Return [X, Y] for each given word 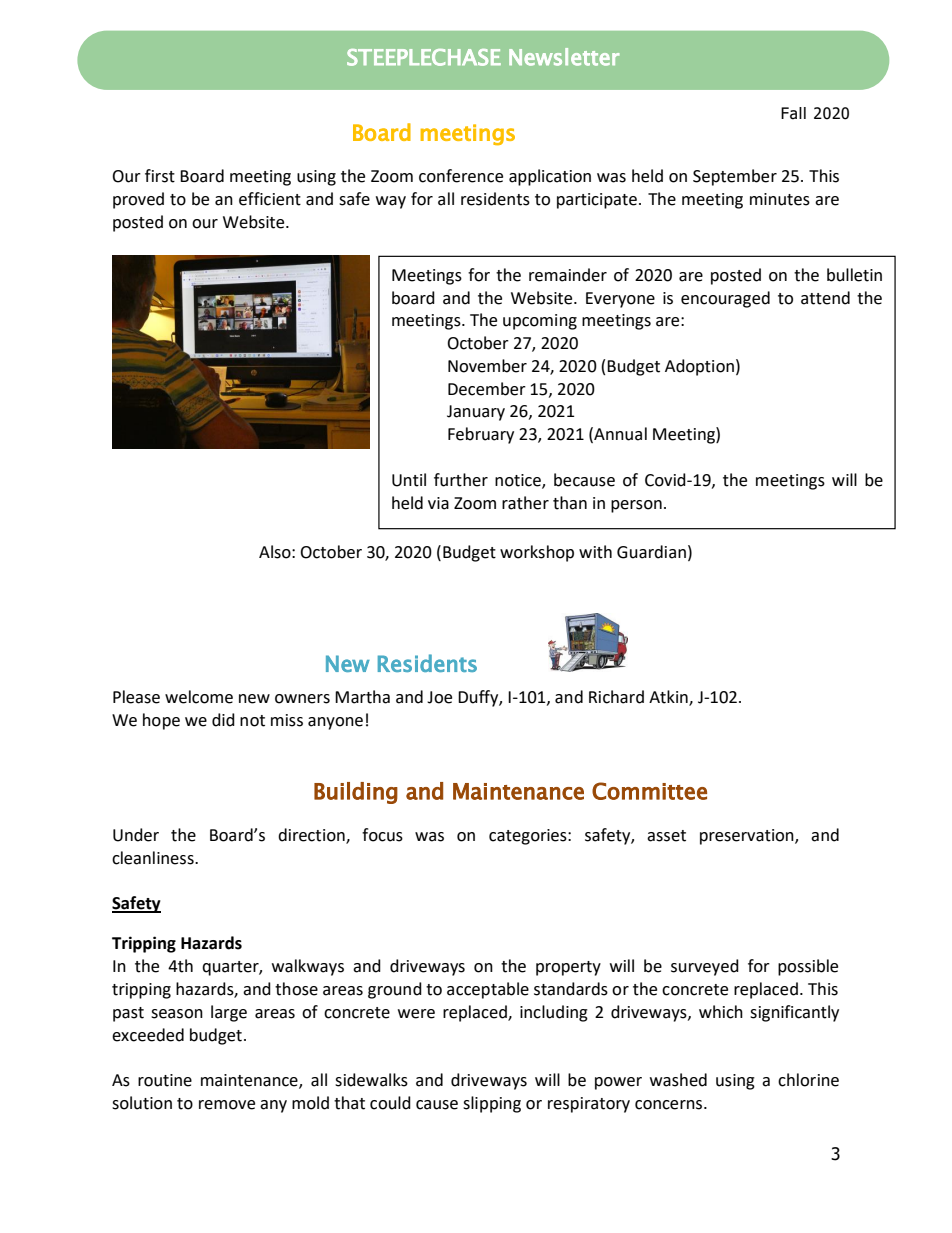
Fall [793, 113]
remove [227, 1105]
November [487, 366]
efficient [270, 199]
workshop [537, 553]
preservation [748, 837]
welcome [199, 697]
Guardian [651, 552]
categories [529, 837]
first [160, 176]
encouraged [725, 299]
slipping [492, 1104]
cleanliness [154, 858]
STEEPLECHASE [424, 57]
